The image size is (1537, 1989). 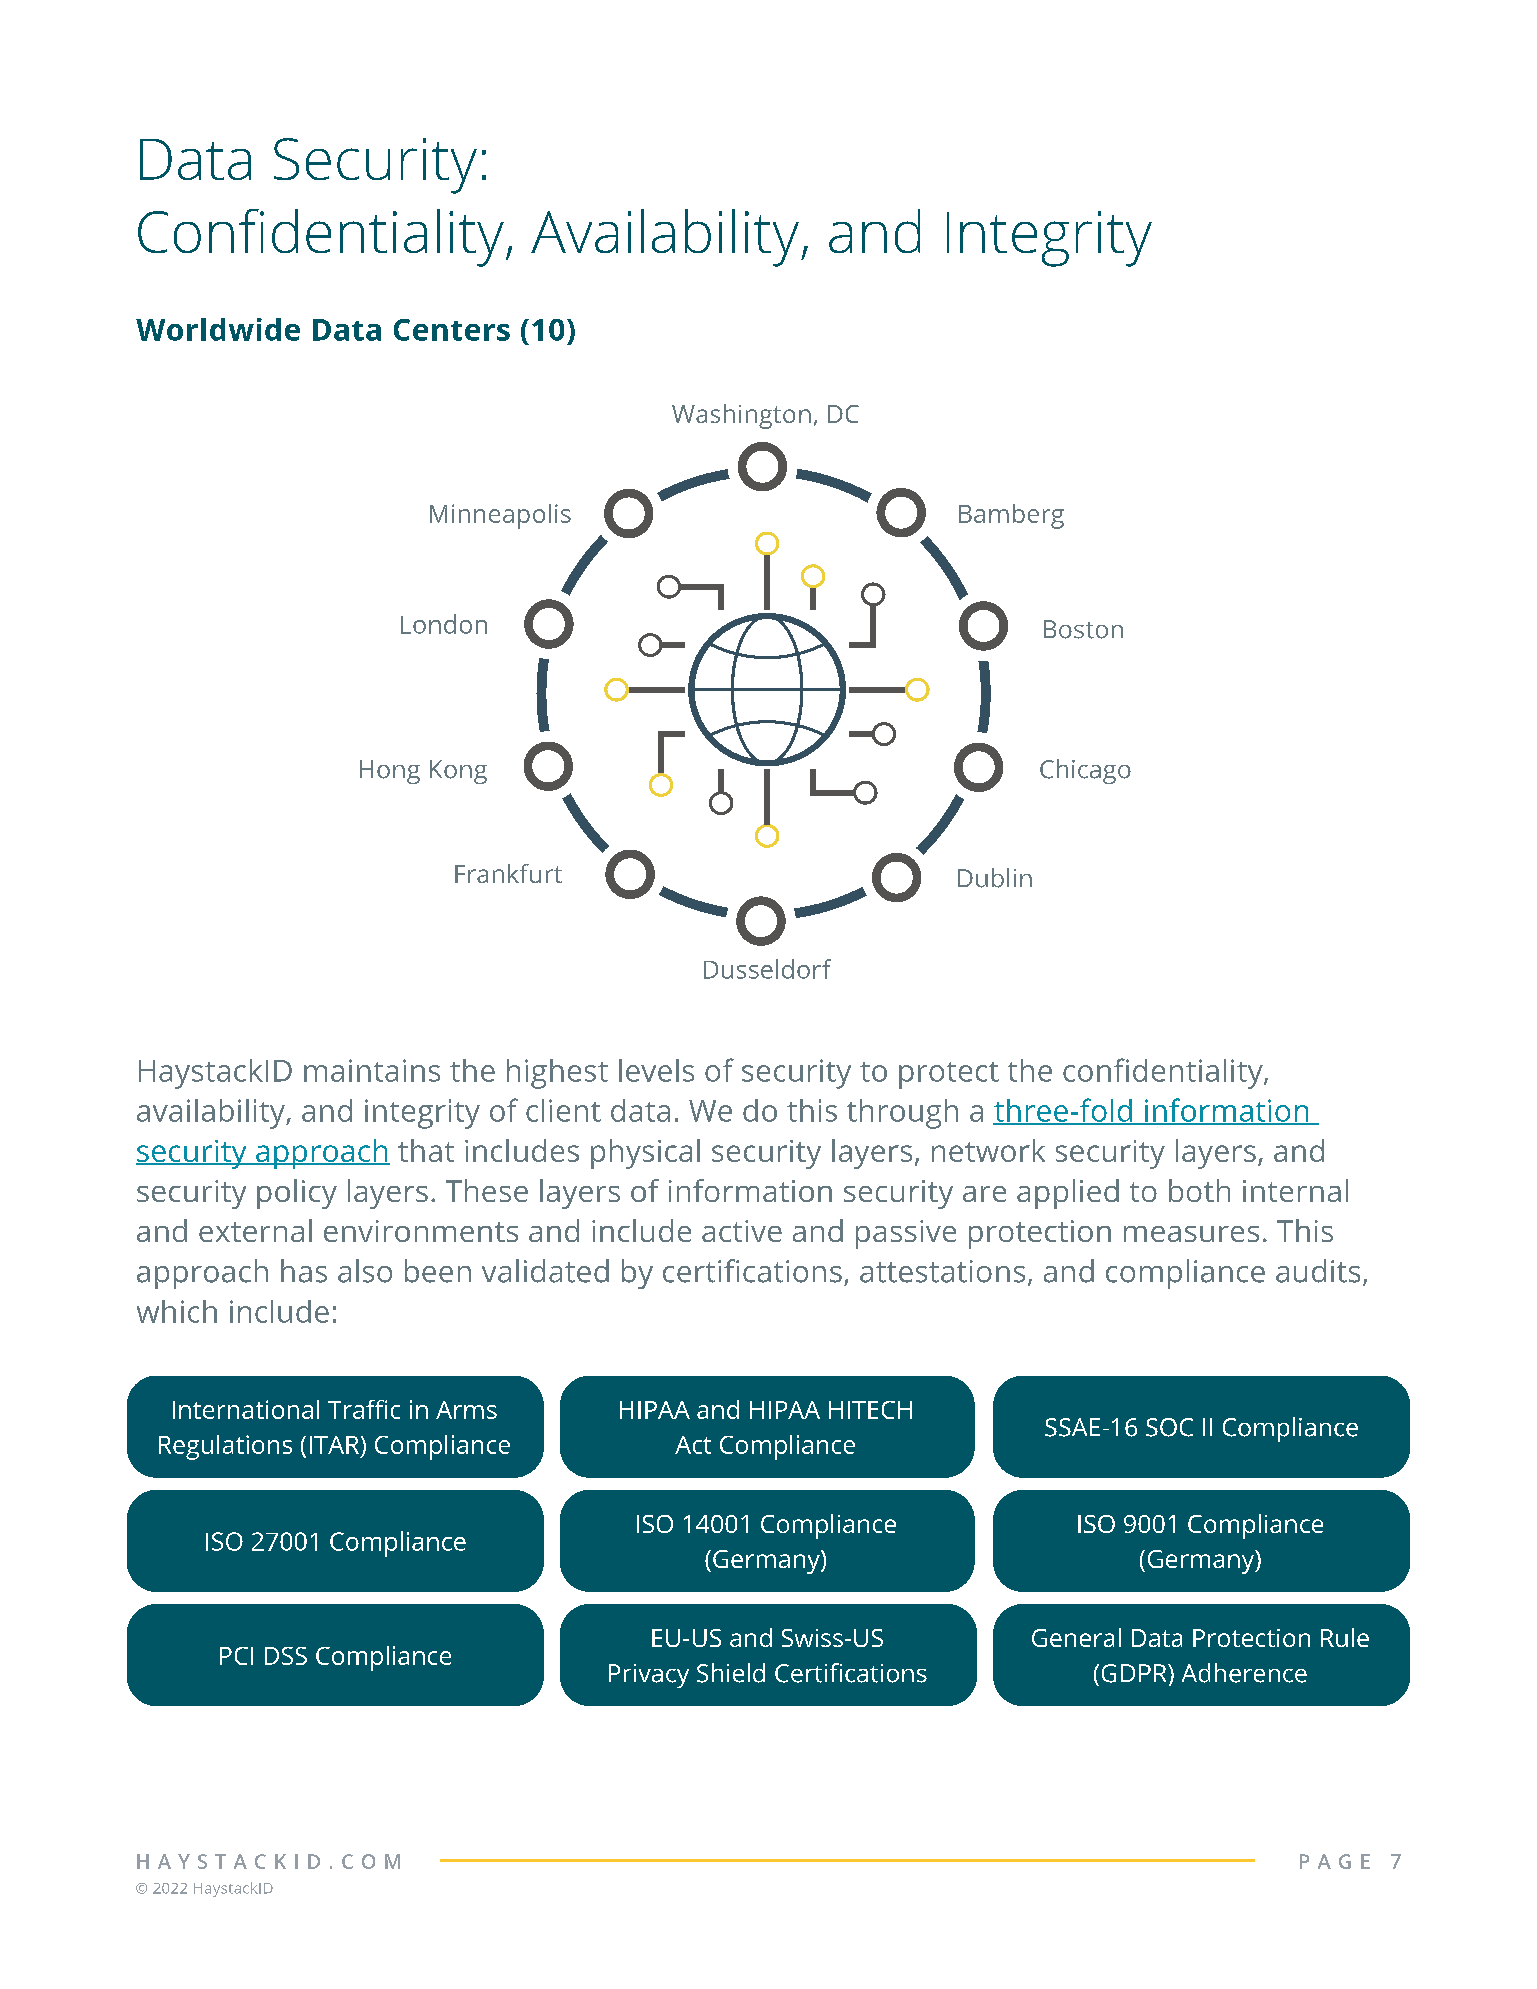 What do you see at coordinates (1169, 1427) in the screenshot?
I see `SOC` at bounding box center [1169, 1427].
